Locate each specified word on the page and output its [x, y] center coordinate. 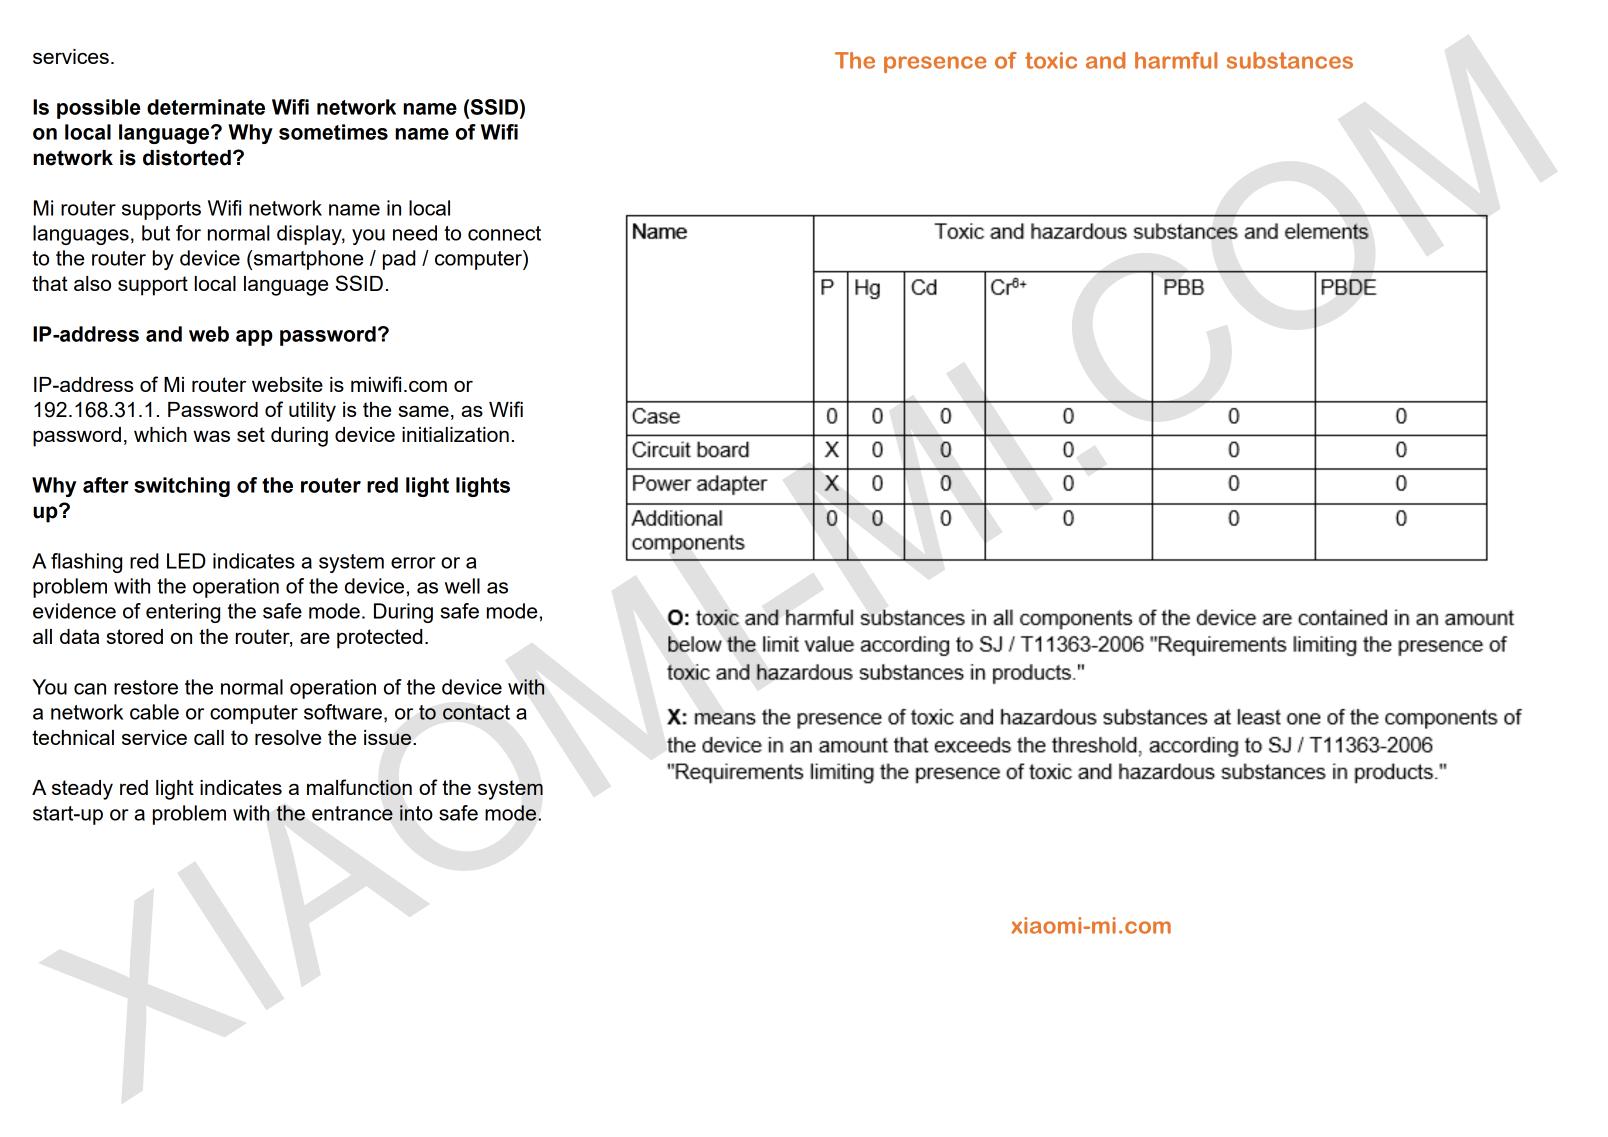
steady [82, 790]
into [416, 813]
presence [935, 64]
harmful [1176, 60]
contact [476, 712]
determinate [206, 107]
